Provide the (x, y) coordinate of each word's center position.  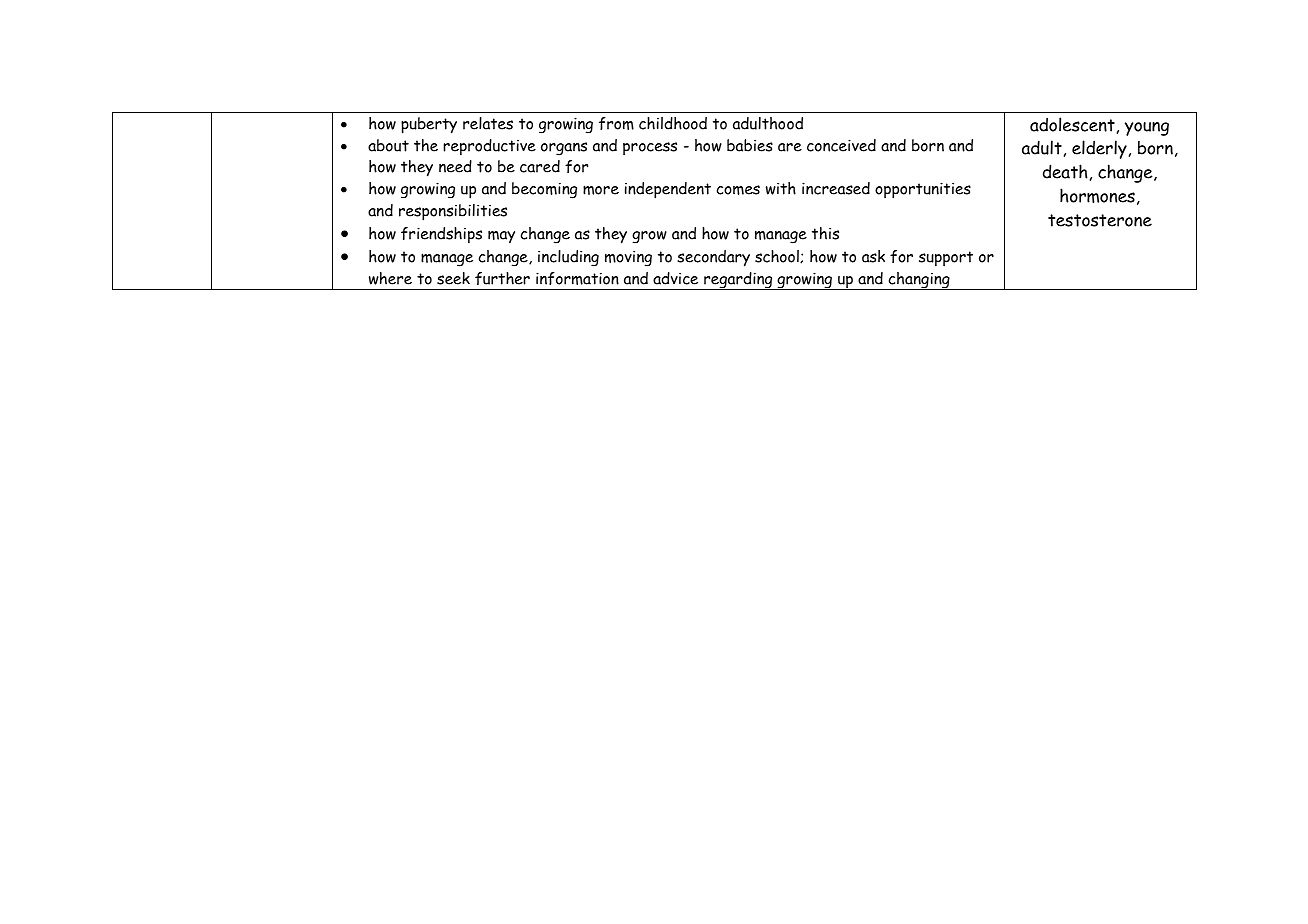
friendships (441, 235)
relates (488, 123)
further (502, 278)
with (781, 188)
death (1065, 171)
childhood (673, 123)
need (455, 166)
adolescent (1072, 124)
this (825, 233)
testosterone (1100, 220)
